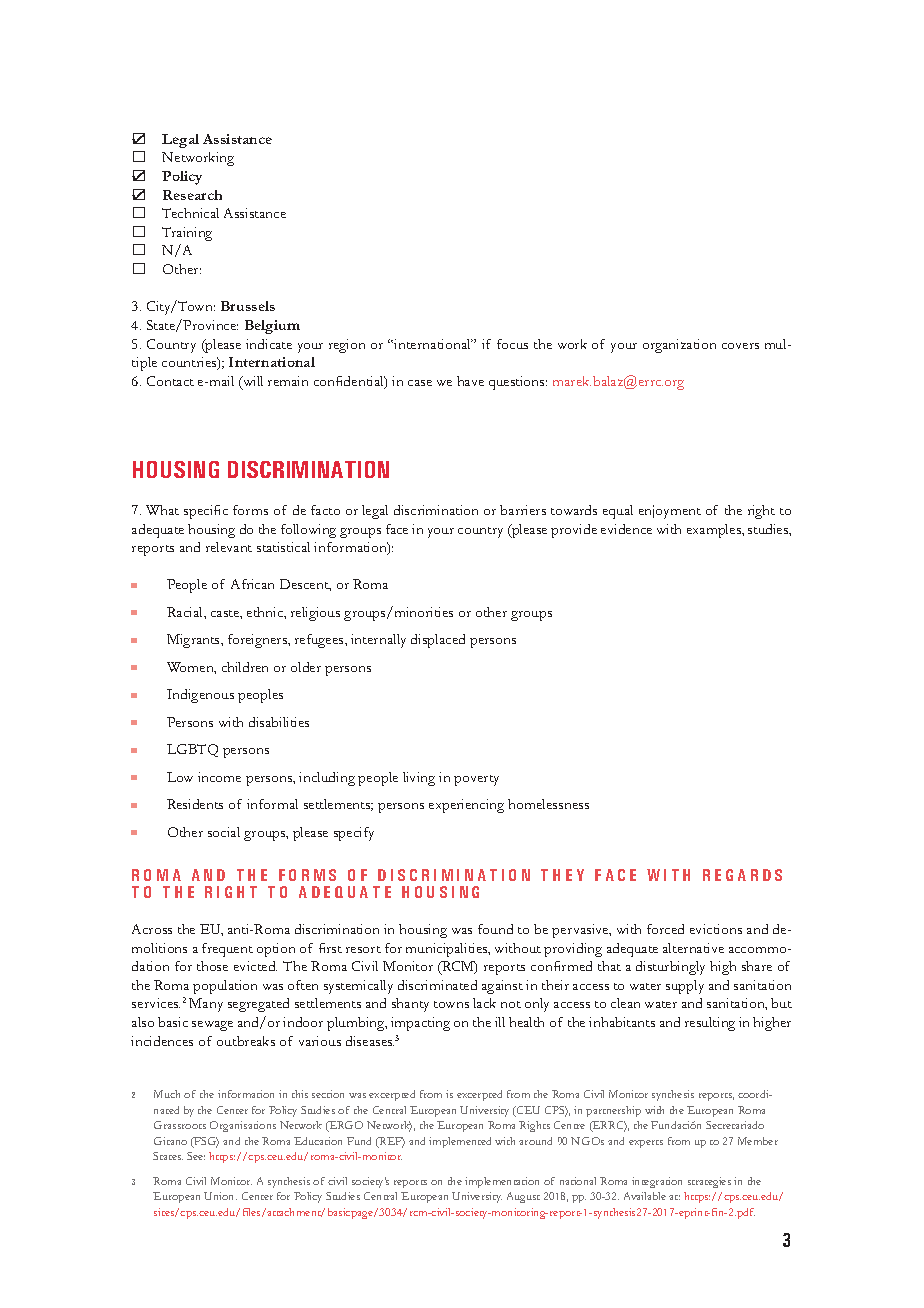 This image has width=924, height=1308. I want to click on Technical, so click(190, 213).
